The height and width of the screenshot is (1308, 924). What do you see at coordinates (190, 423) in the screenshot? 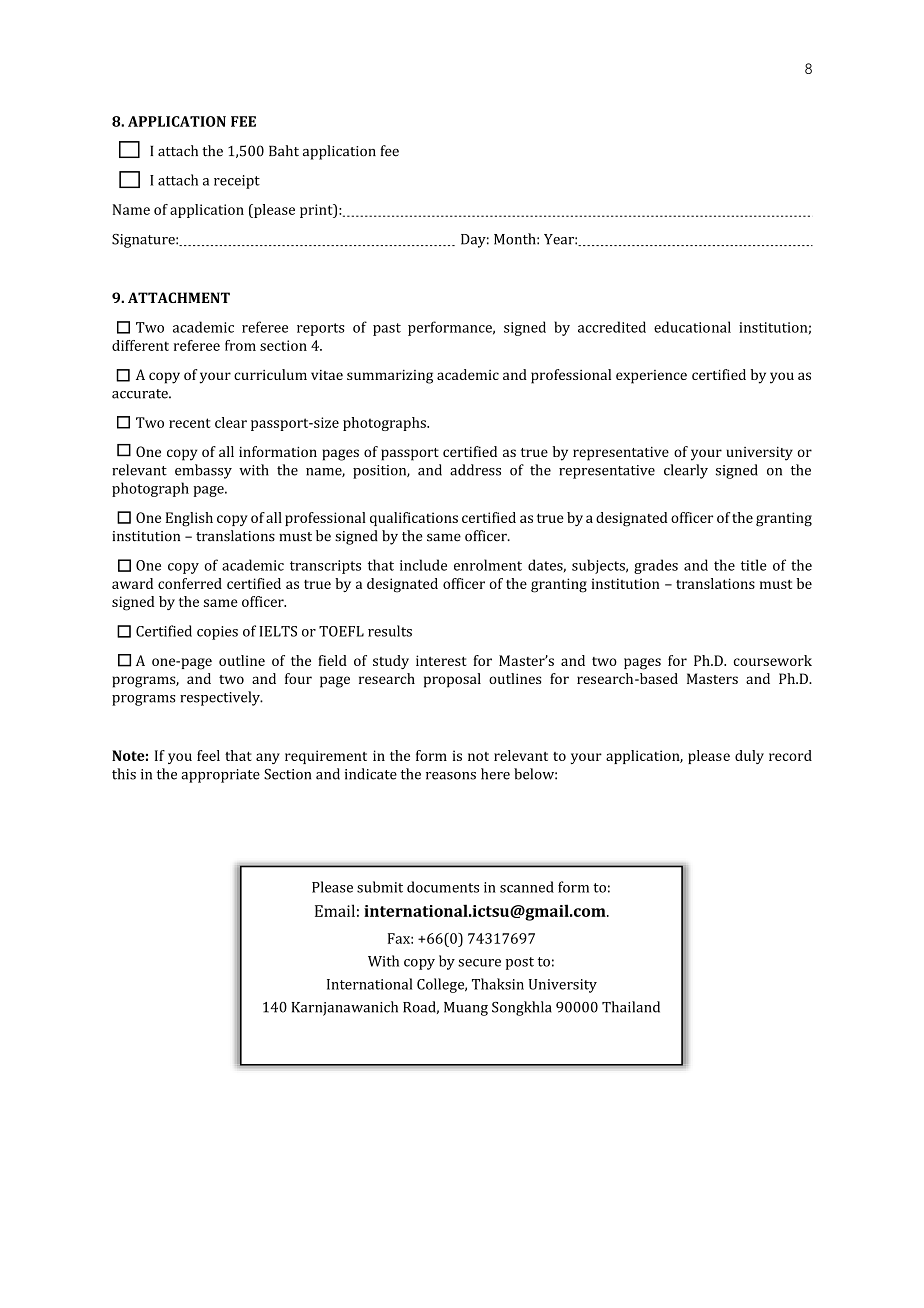
I see `recent` at bounding box center [190, 423].
